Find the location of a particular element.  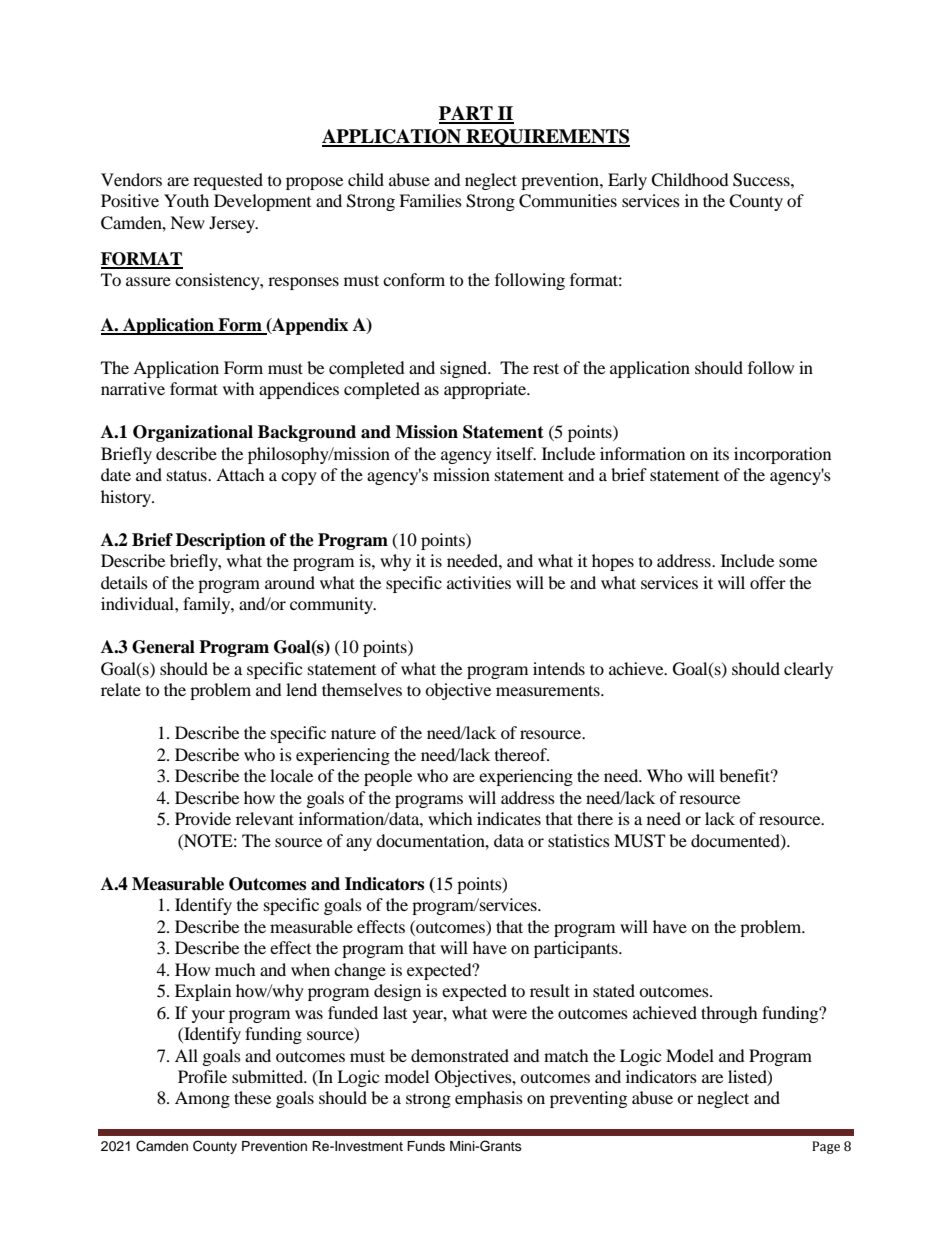

Families is located at coordinates (430, 200).
